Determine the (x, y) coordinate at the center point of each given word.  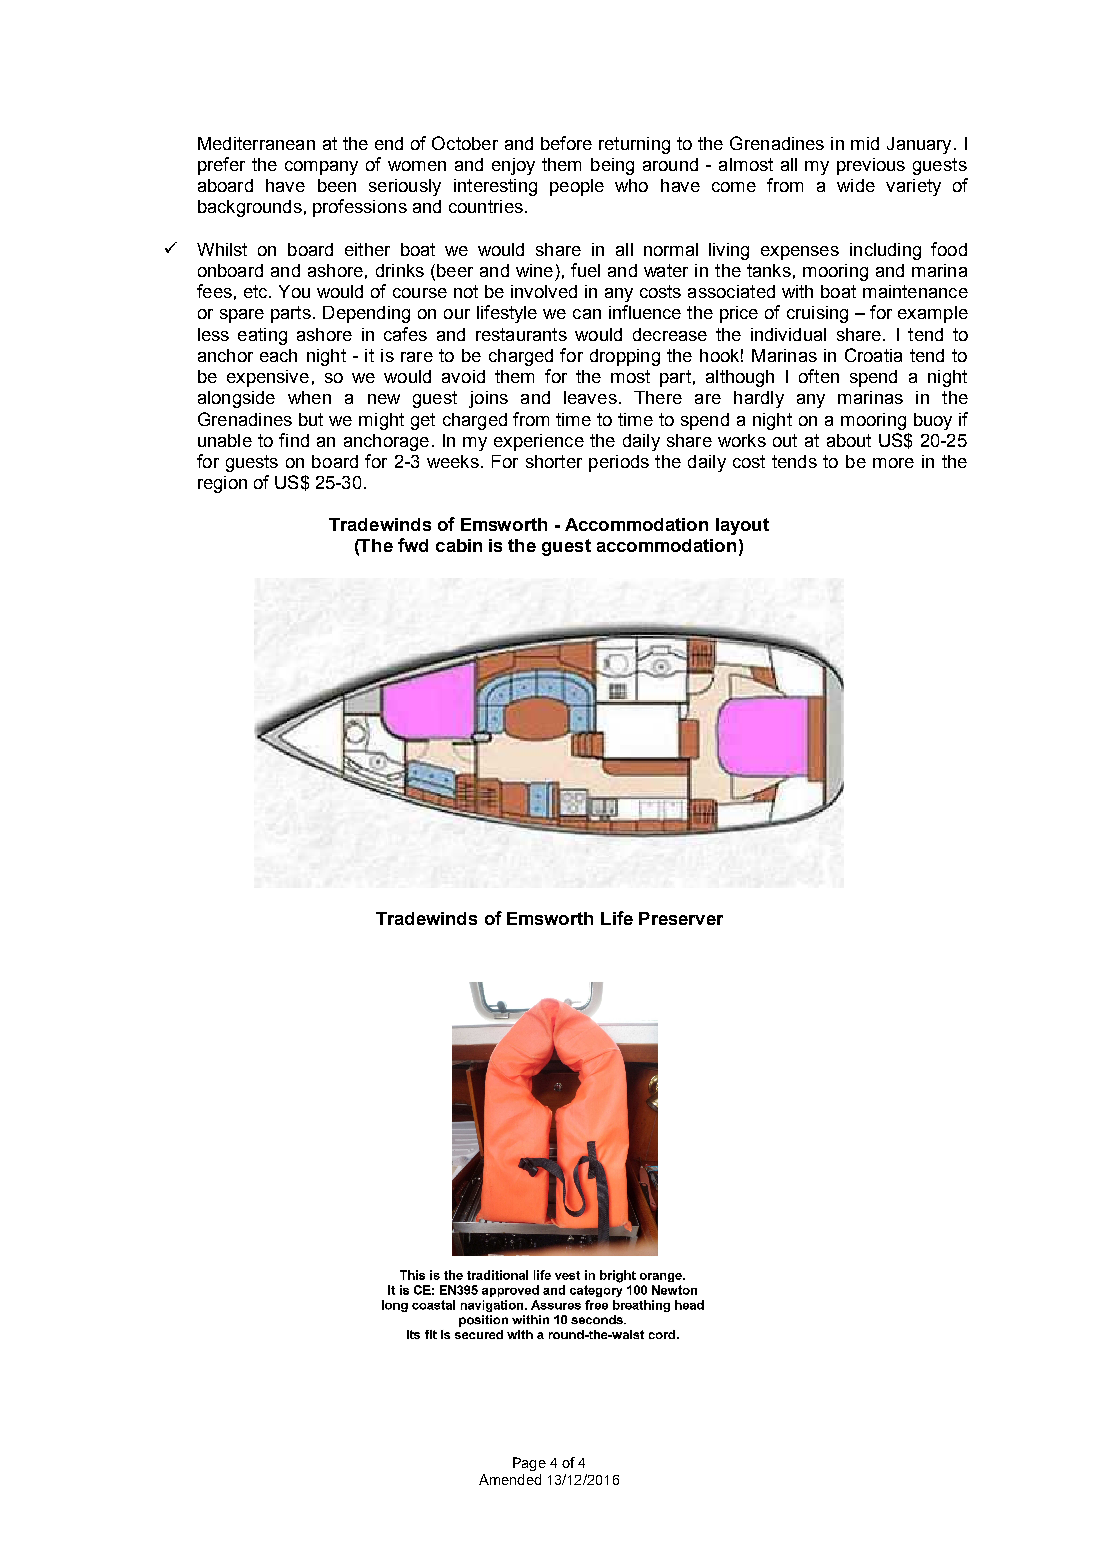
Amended (510, 1479)
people (577, 187)
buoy (933, 421)
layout (742, 526)
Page (529, 1464)
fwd (413, 545)
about (849, 440)
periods (619, 463)
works (742, 440)
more (893, 463)
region (222, 484)
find (294, 440)
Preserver (681, 918)
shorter (554, 461)
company (321, 168)
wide (856, 185)
